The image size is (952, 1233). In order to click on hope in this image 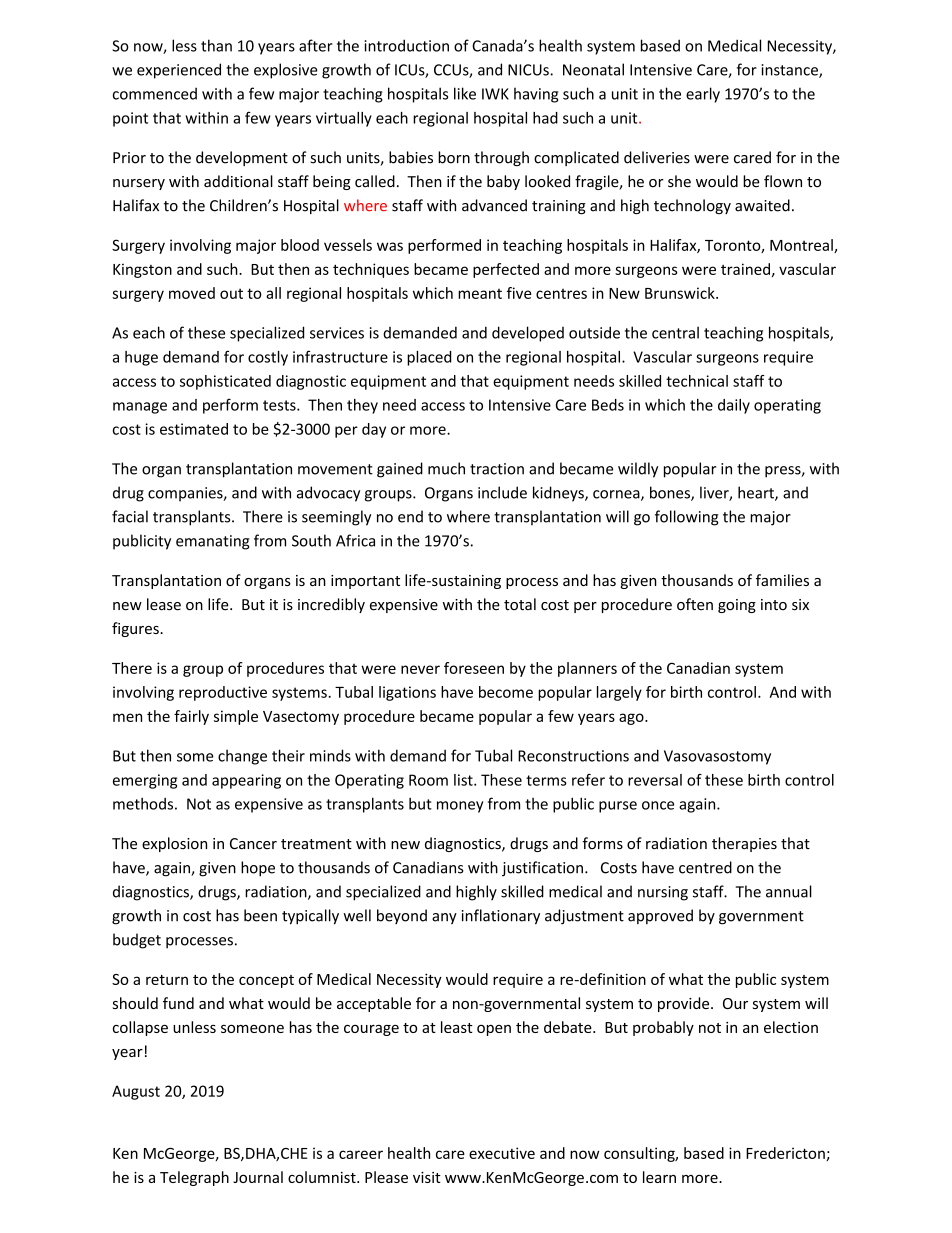, I will do `click(258, 869)`.
